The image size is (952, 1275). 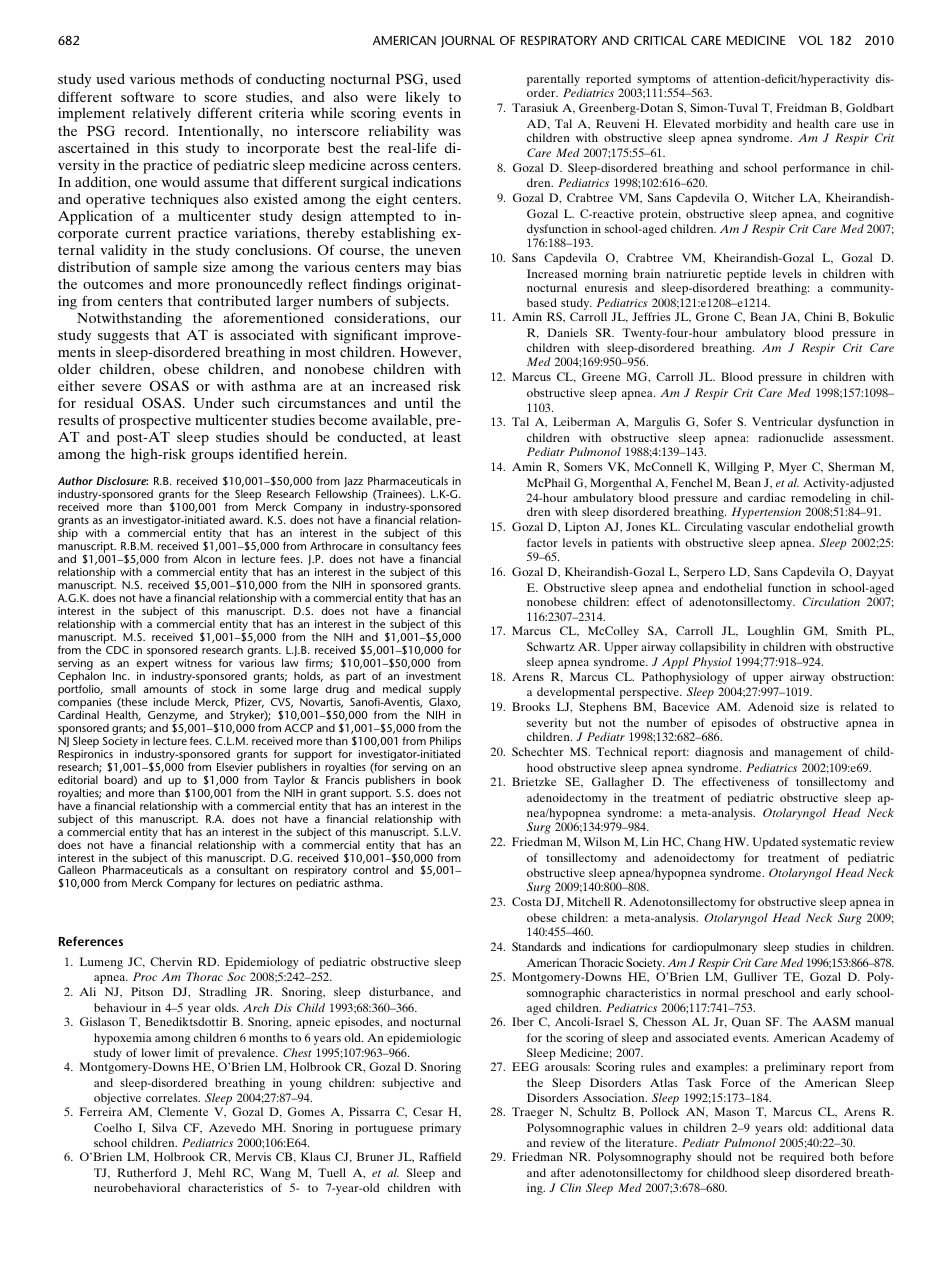 I want to click on methods, so click(x=207, y=78).
